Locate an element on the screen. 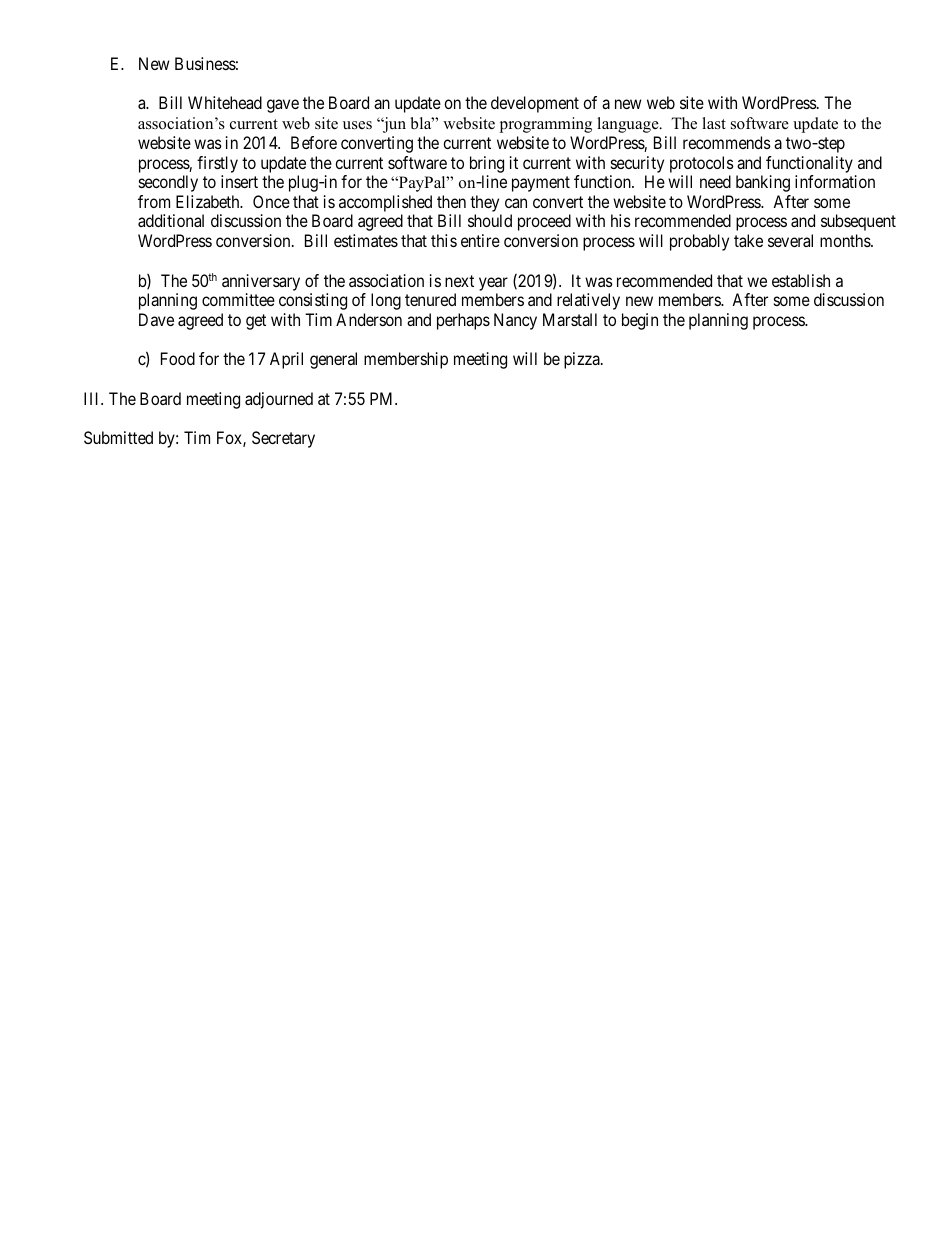 The image size is (952, 1233). pizza is located at coordinates (583, 360).
